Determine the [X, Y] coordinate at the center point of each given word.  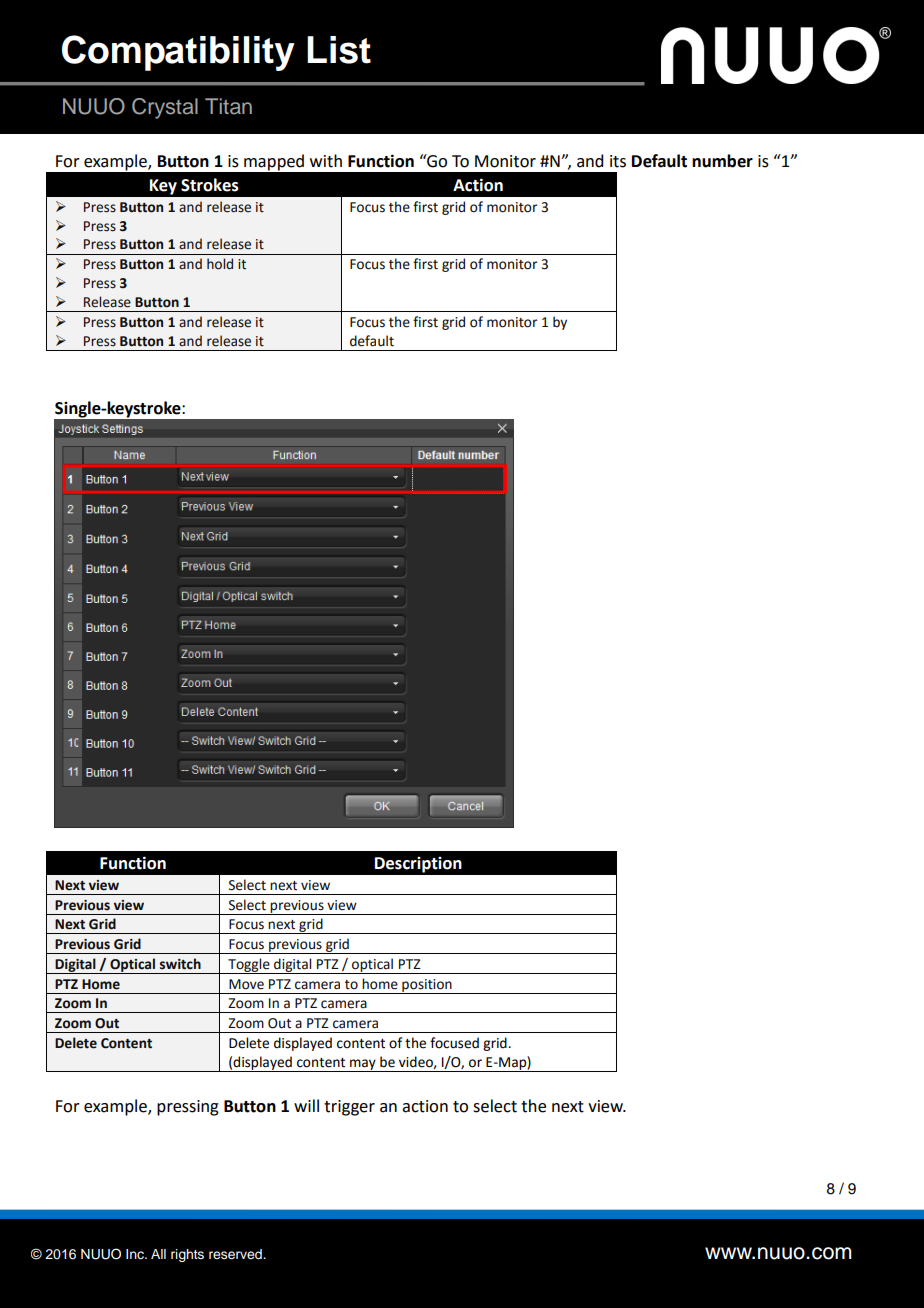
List [339, 50]
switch [180, 964]
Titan [228, 106]
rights [187, 1255]
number [722, 161]
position [427, 986]
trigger [349, 1108]
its [618, 161]
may [363, 1065]
